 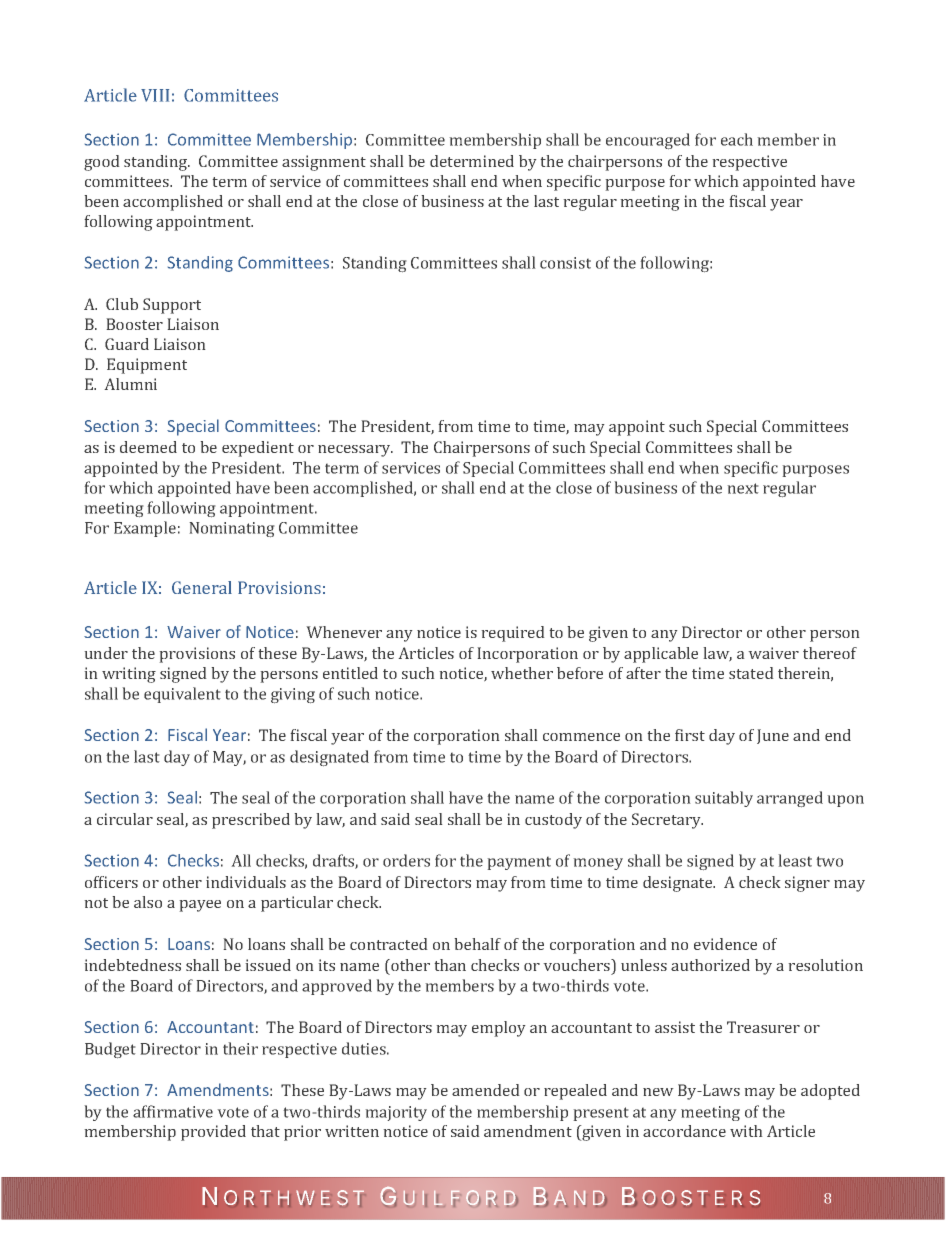 I want to click on affirmative, so click(x=173, y=1111).
